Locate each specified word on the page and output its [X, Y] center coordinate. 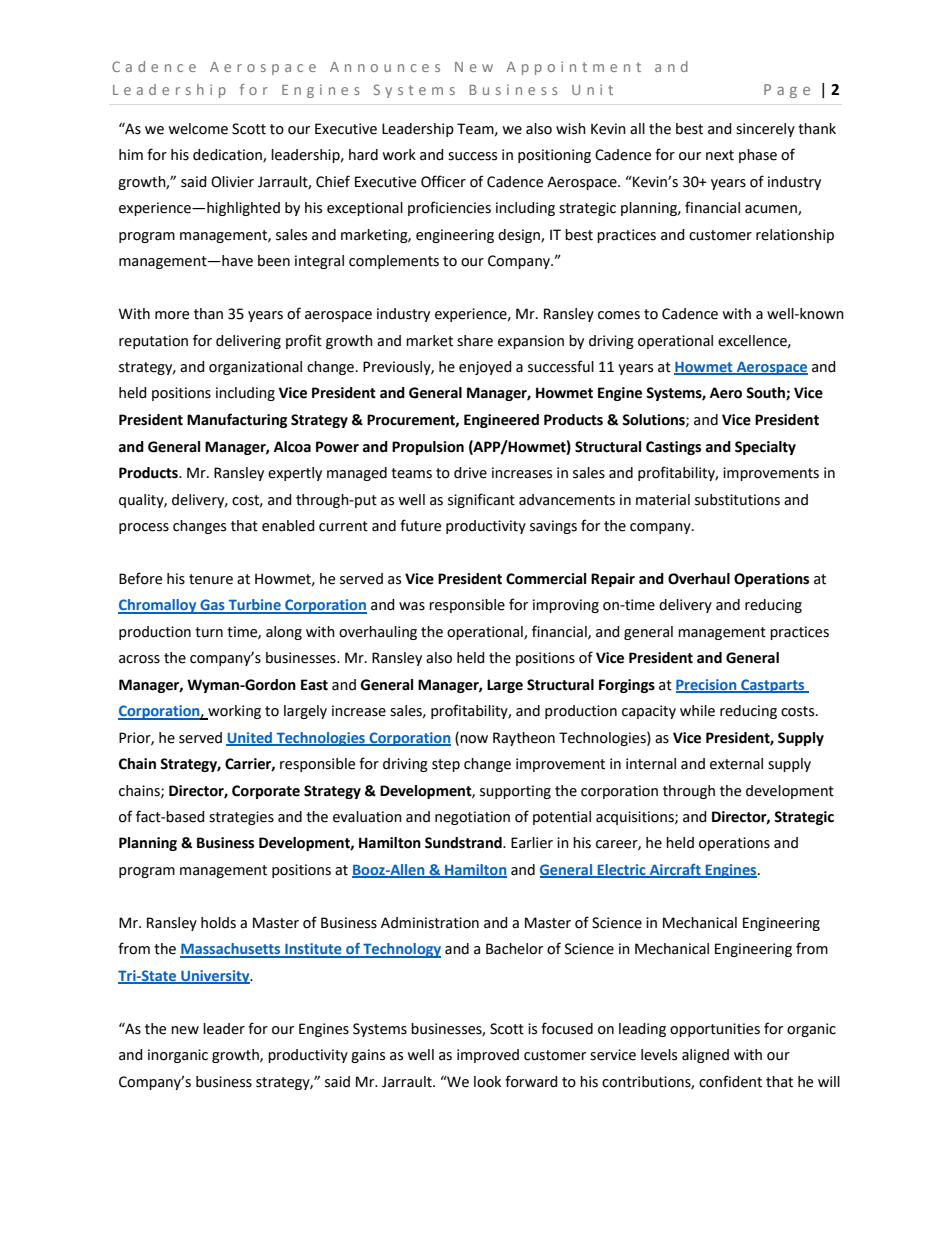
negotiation [472, 818]
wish [571, 129]
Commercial [546, 579]
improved [488, 1056]
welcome [198, 129]
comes [619, 315]
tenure [211, 579]
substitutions [737, 500]
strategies [241, 818]
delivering [248, 342]
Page [787, 91]
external [736, 764]
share [475, 341]
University [215, 977]
